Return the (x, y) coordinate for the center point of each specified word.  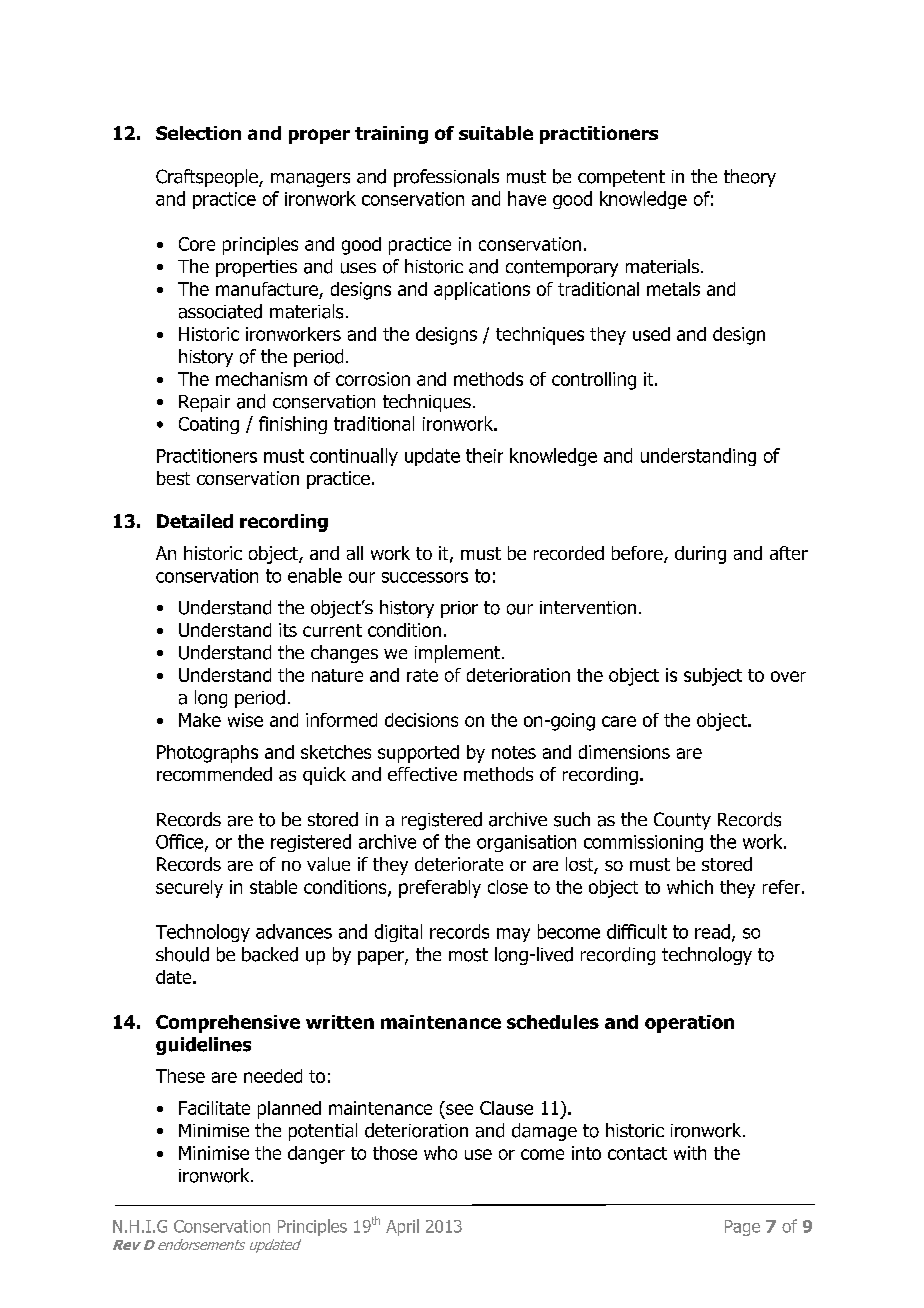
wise (245, 720)
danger (316, 1155)
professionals (446, 178)
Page (742, 1228)
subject (713, 677)
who (440, 1153)
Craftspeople (208, 178)
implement (459, 654)
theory (750, 178)
